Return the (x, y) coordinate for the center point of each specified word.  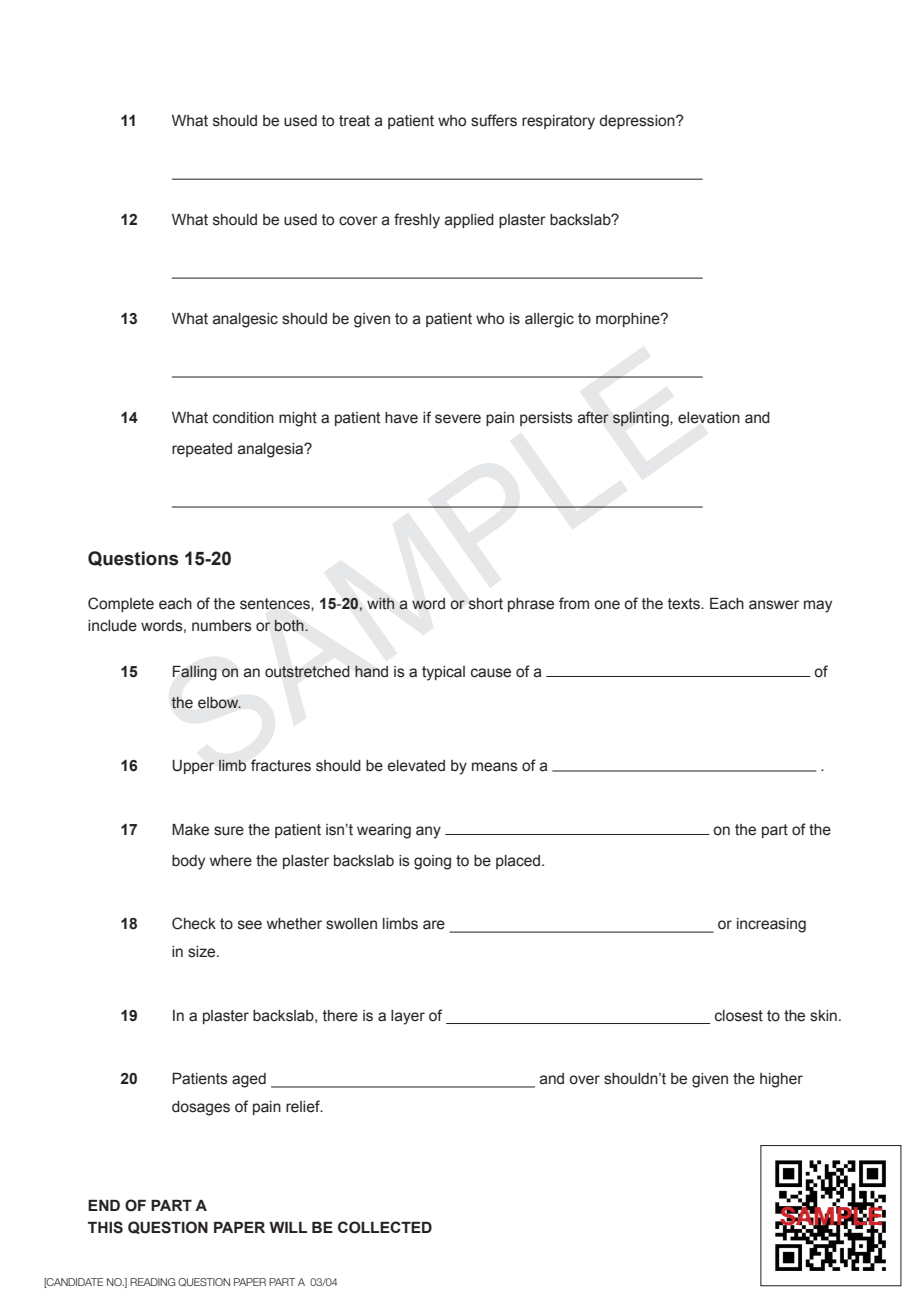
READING (152, 1282)
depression (638, 122)
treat (354, 121)
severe (458, 419)
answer (774, 605)
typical (443, 673)
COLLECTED (385, 1227)
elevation (709, 418)
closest (739, 1016)
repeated (202, 450)
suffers (494, 120)
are (434, 925)
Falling (195, 673)
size (203, 952)
